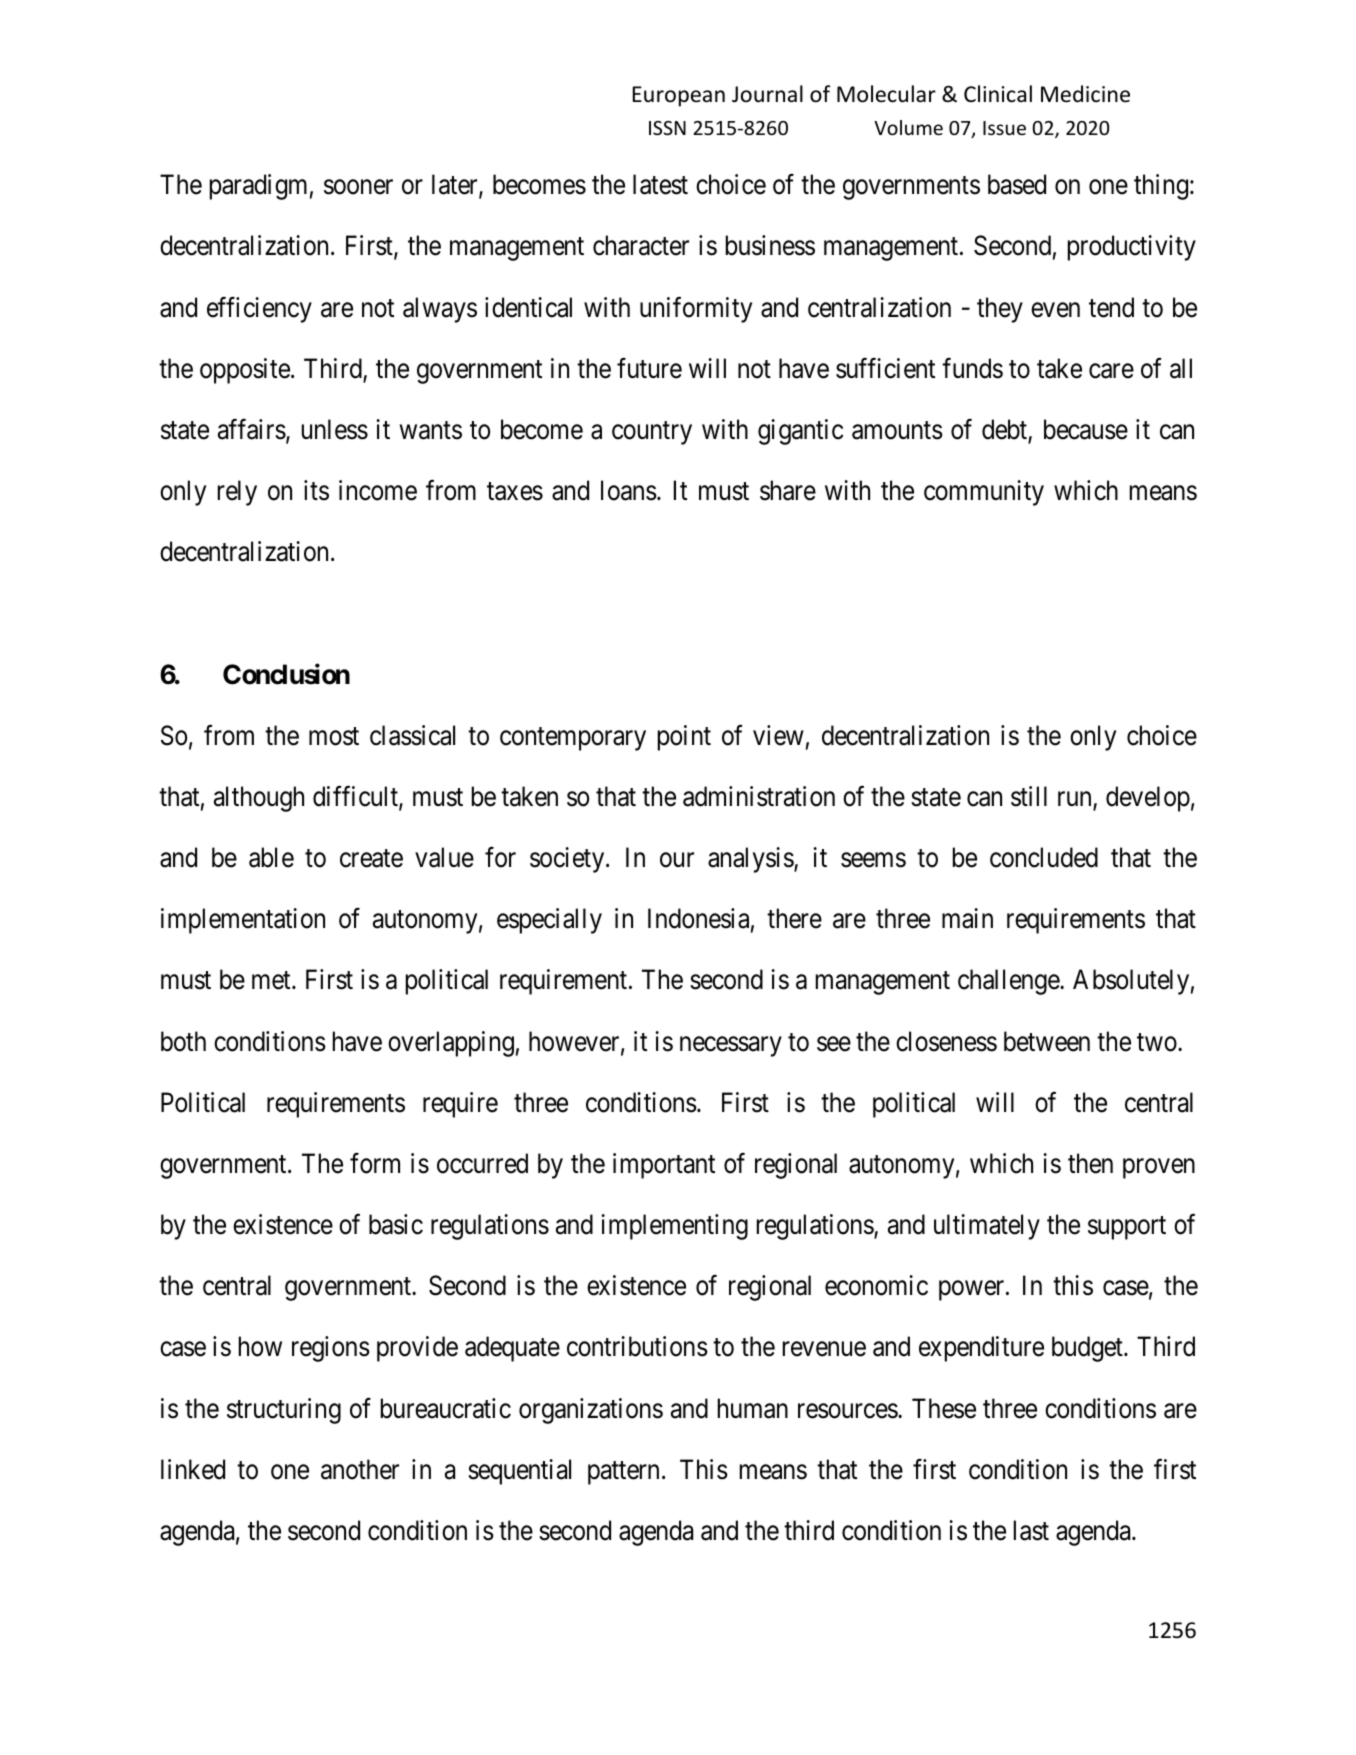 The image size is (1356, 1755). Describe the element at coordinates (1004, 128) in the document. I see `Issue` at that location.
